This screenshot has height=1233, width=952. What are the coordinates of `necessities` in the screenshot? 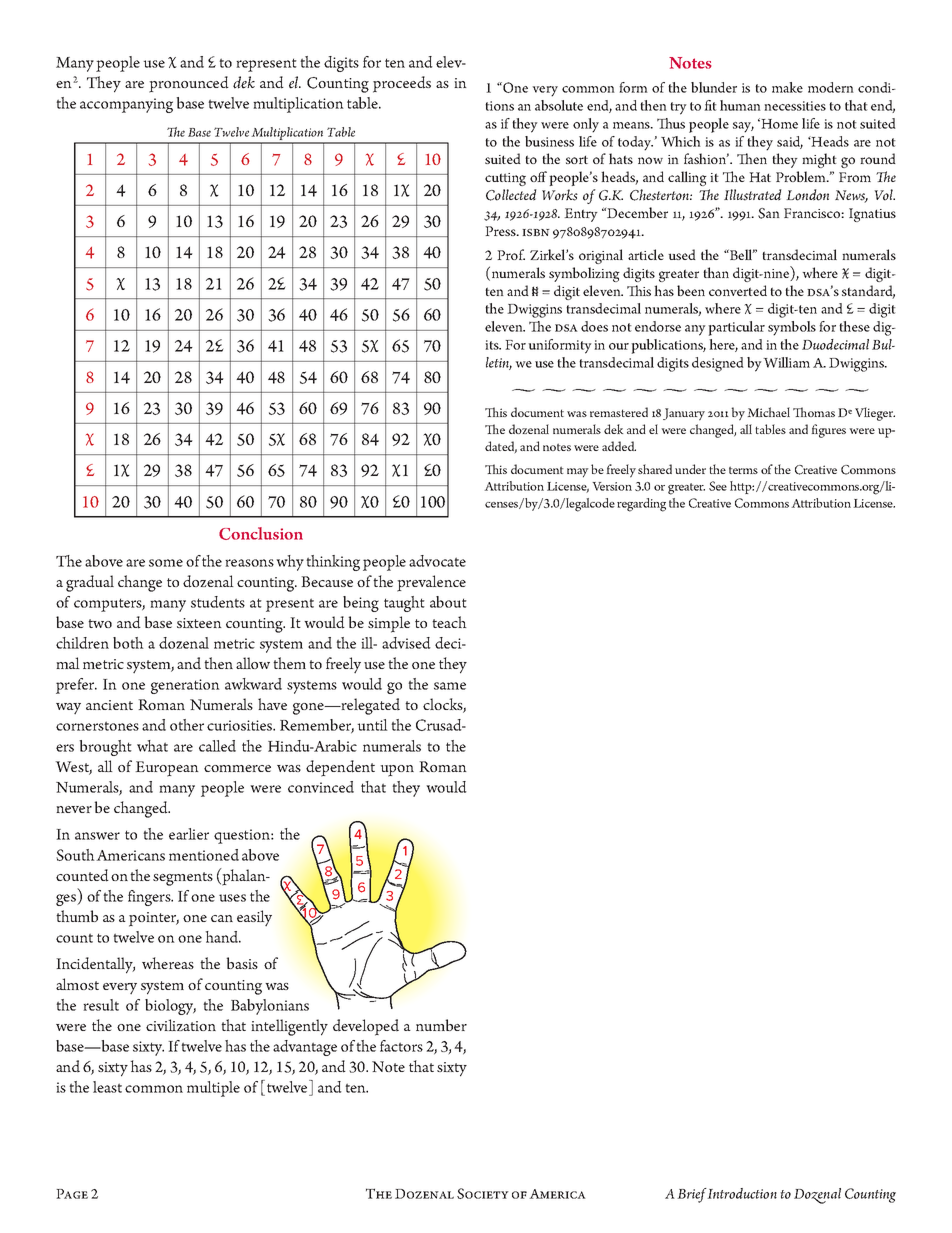 It's located at (795, 106).
